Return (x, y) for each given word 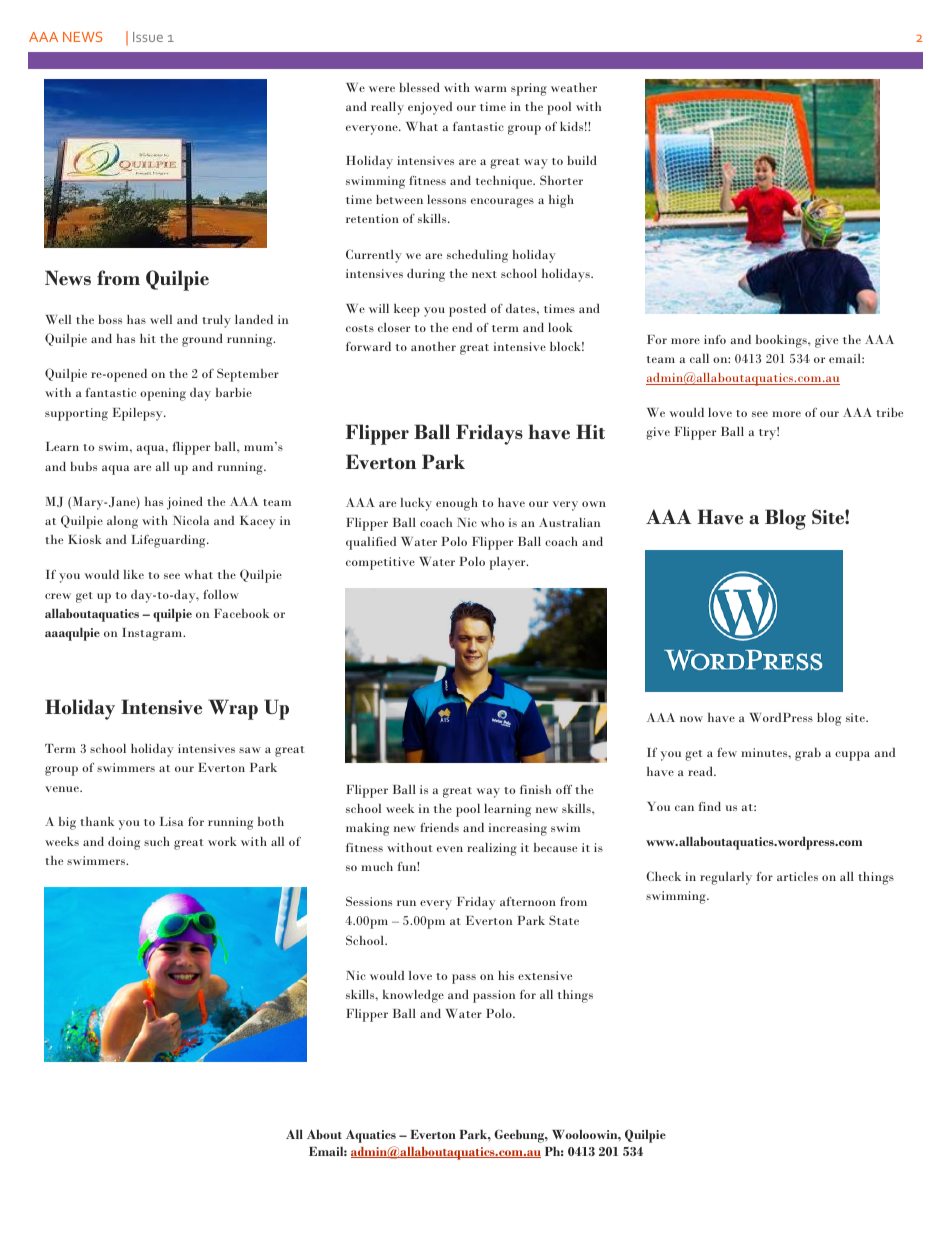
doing (124, 843)
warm (490, 89)
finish (535, 789)
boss (110, 319)
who (492, 522)
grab (808, 754)
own (594, 504)
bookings (782, 341)
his (506, 975)
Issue (148, 37)
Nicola (191, 520)
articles (797, 876)
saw (250, 750)
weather (574, 87)
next (484, 274)
